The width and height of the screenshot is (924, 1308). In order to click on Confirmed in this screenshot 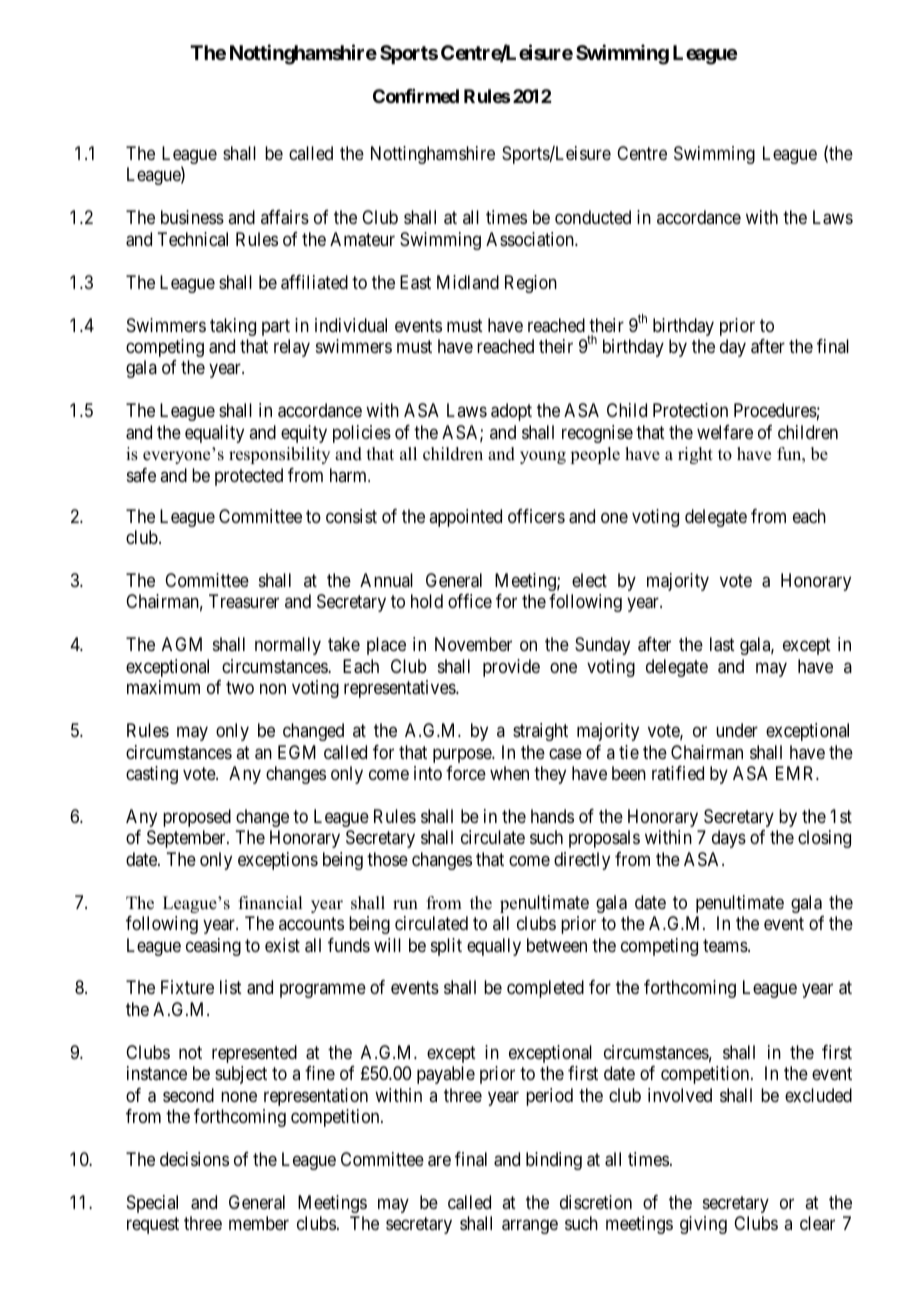, I will do `click(416, 96)`.
